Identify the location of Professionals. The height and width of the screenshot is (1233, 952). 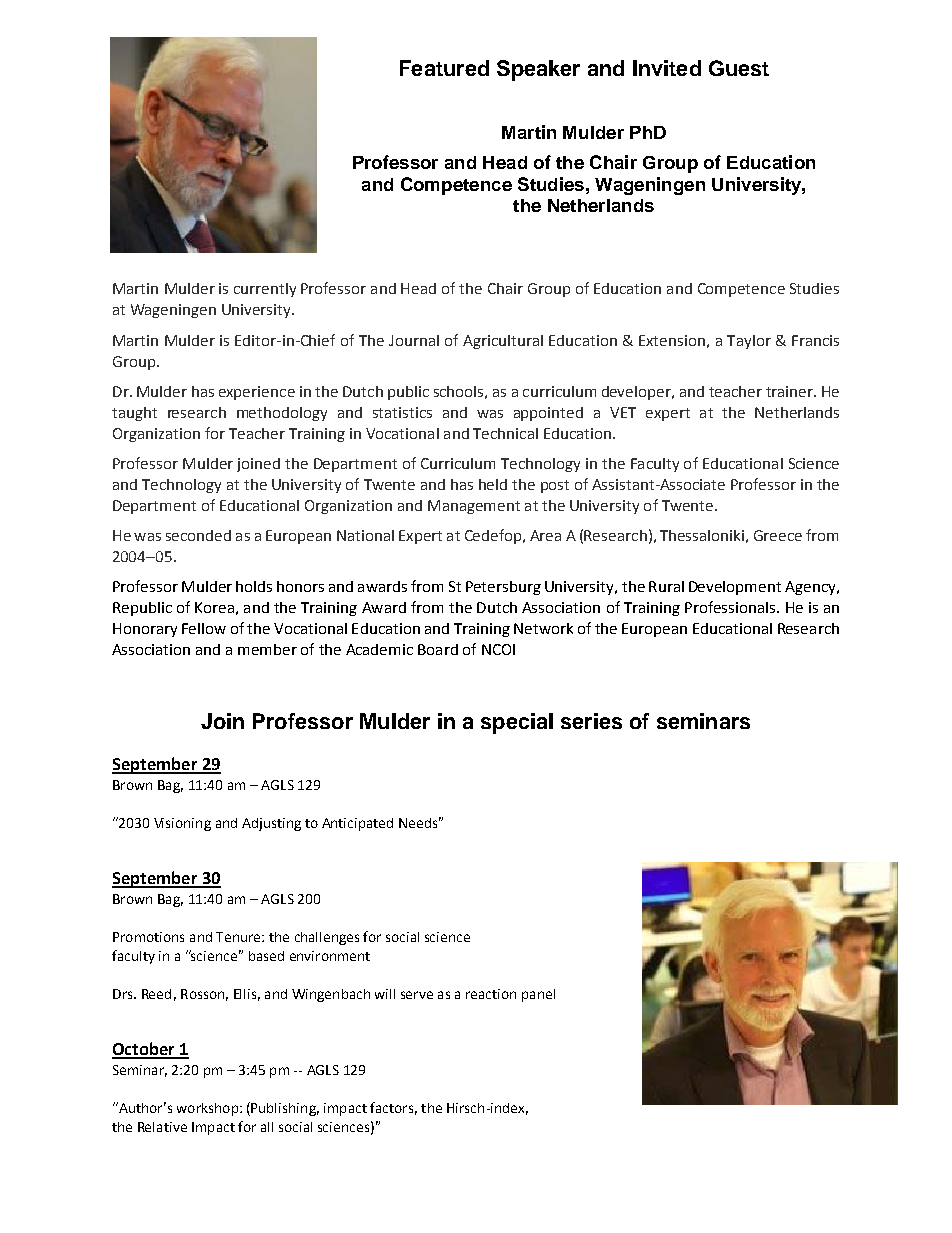
(731, 607).
